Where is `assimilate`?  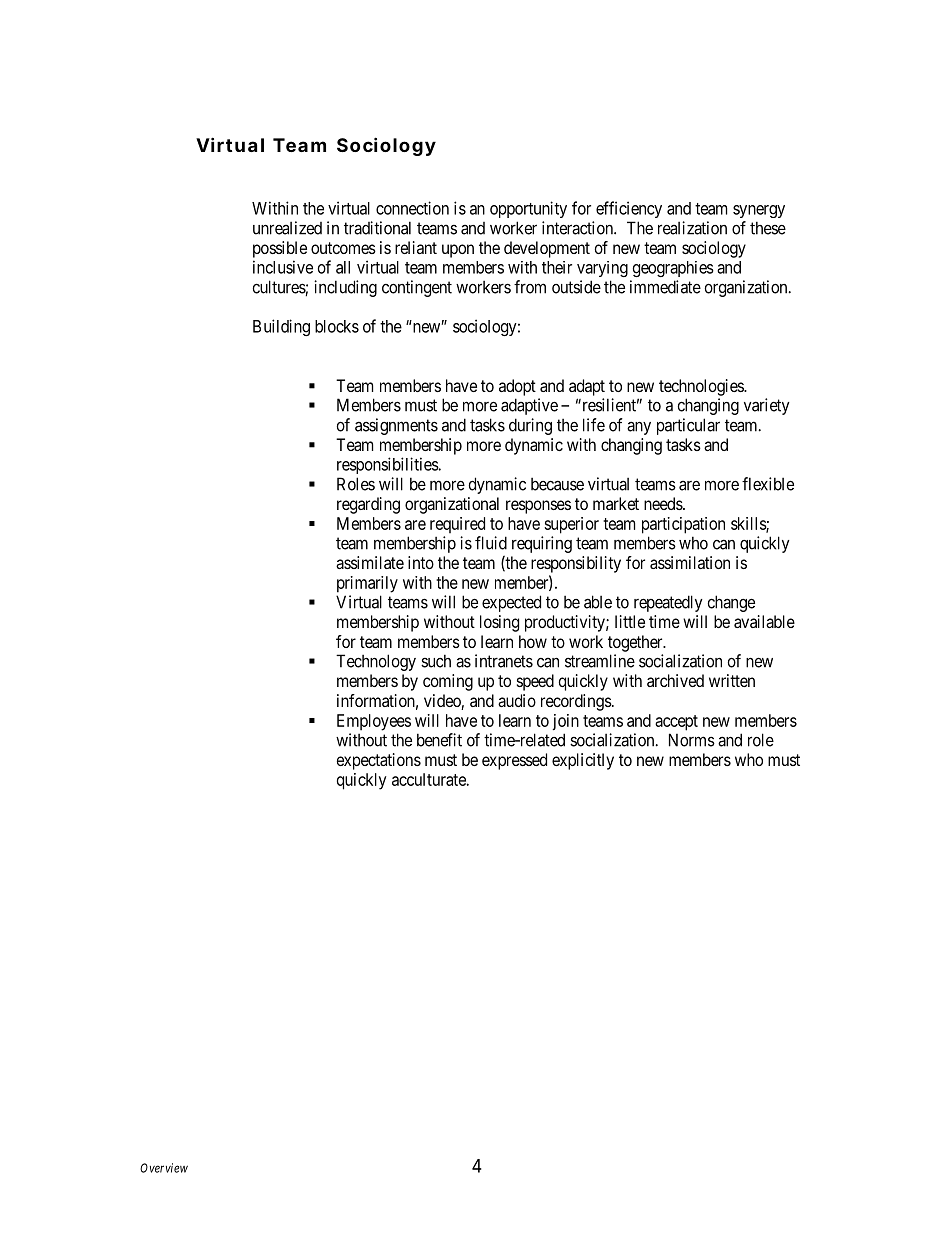
assimilate is located at coordinates (370, 562).
